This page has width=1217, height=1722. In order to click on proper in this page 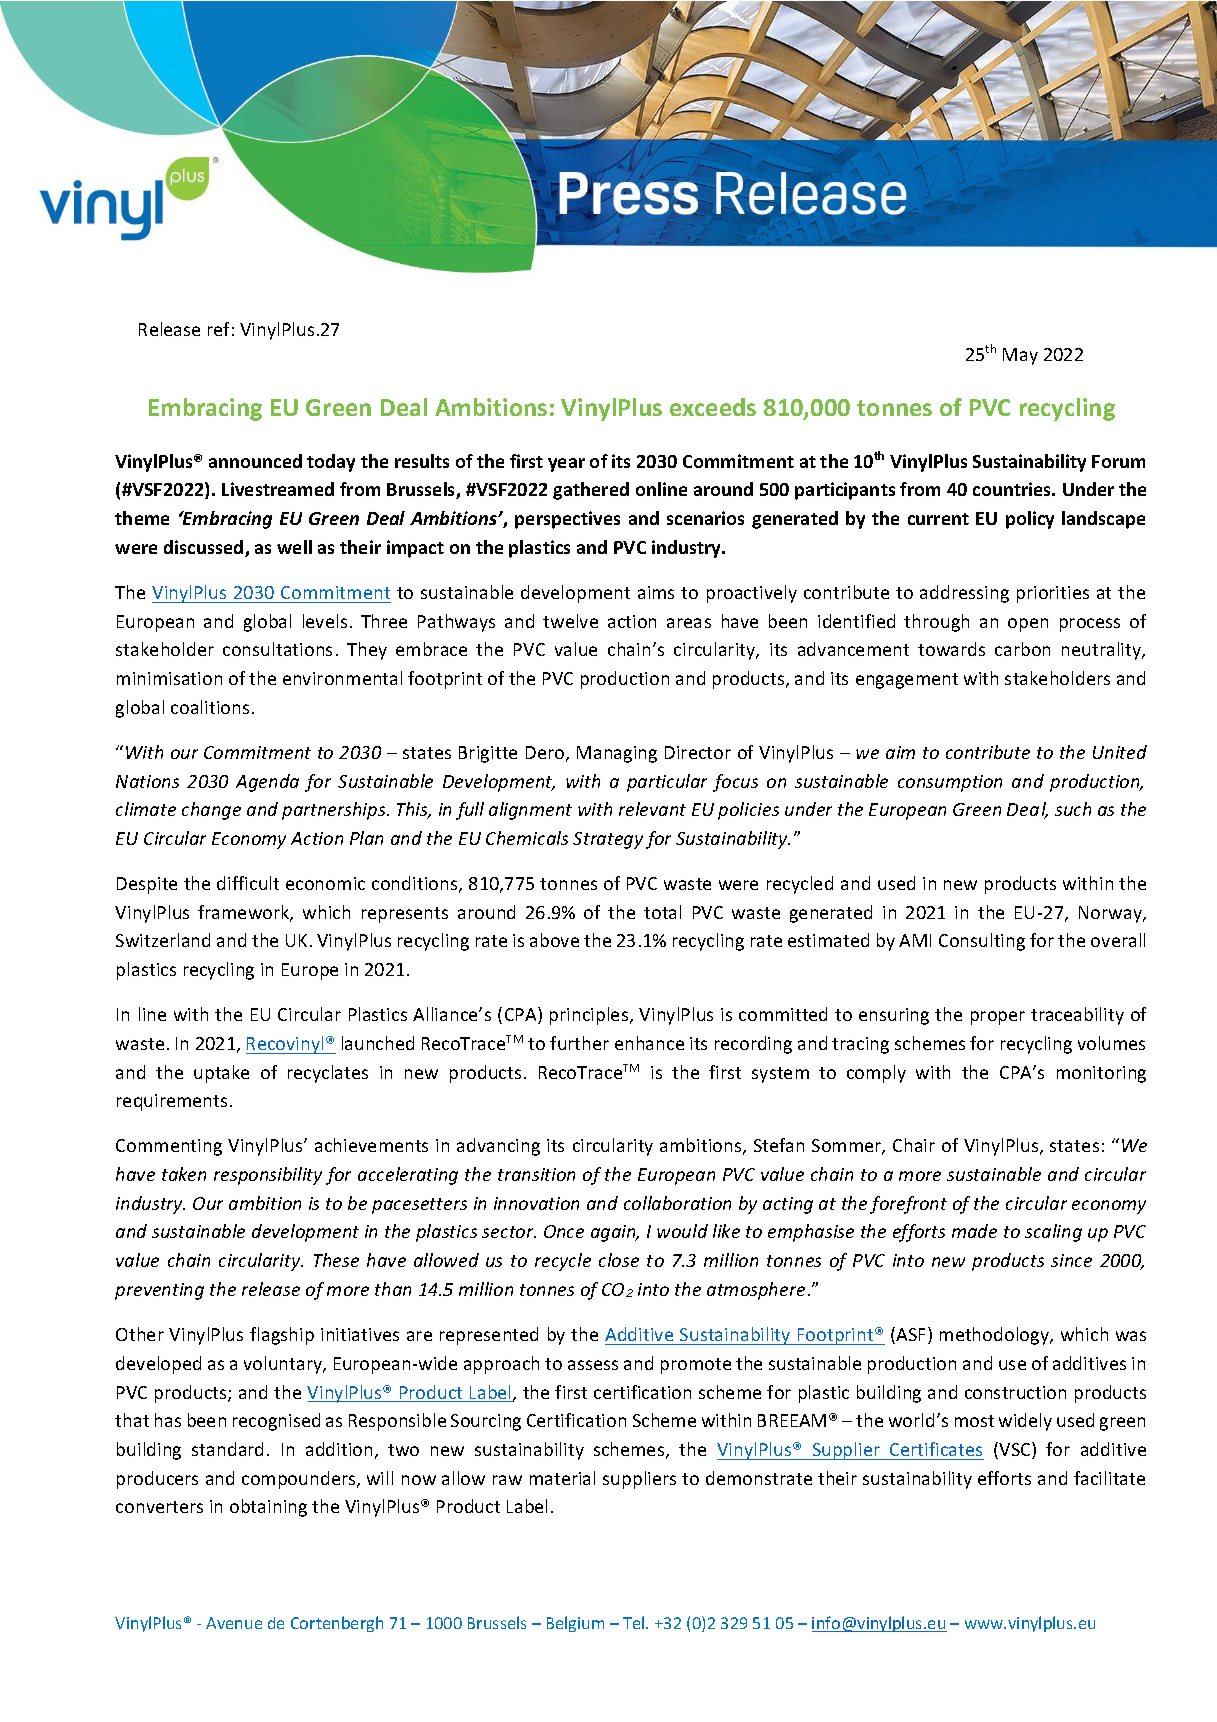, I will do `click(998, 1018)`.
